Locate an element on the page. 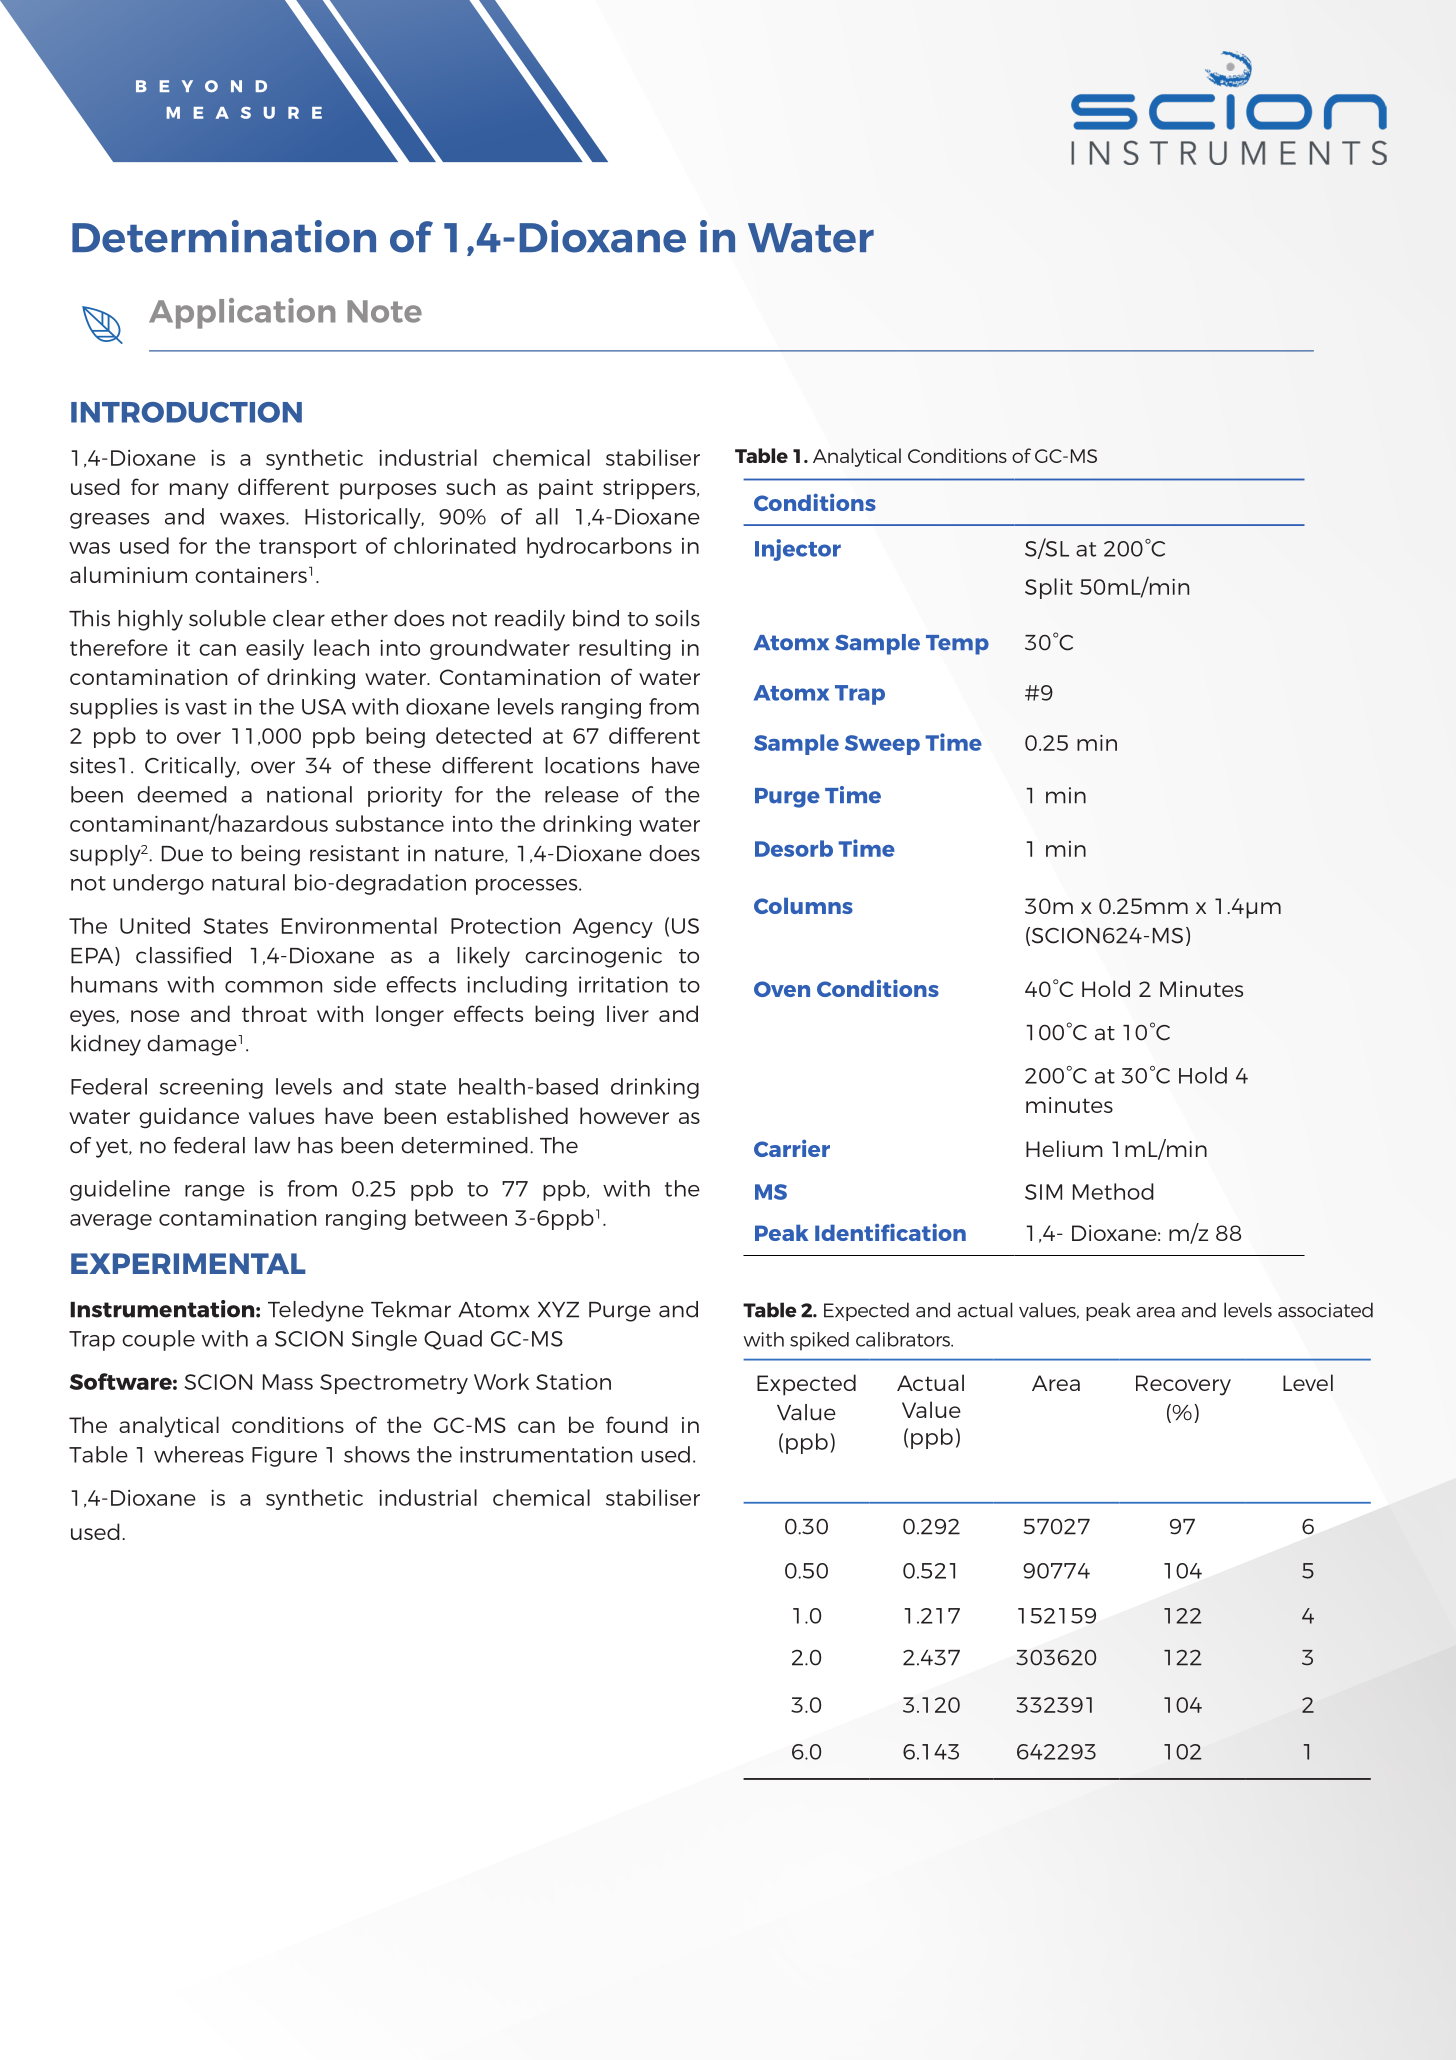  throat is located at coordinates (274, 1013).
